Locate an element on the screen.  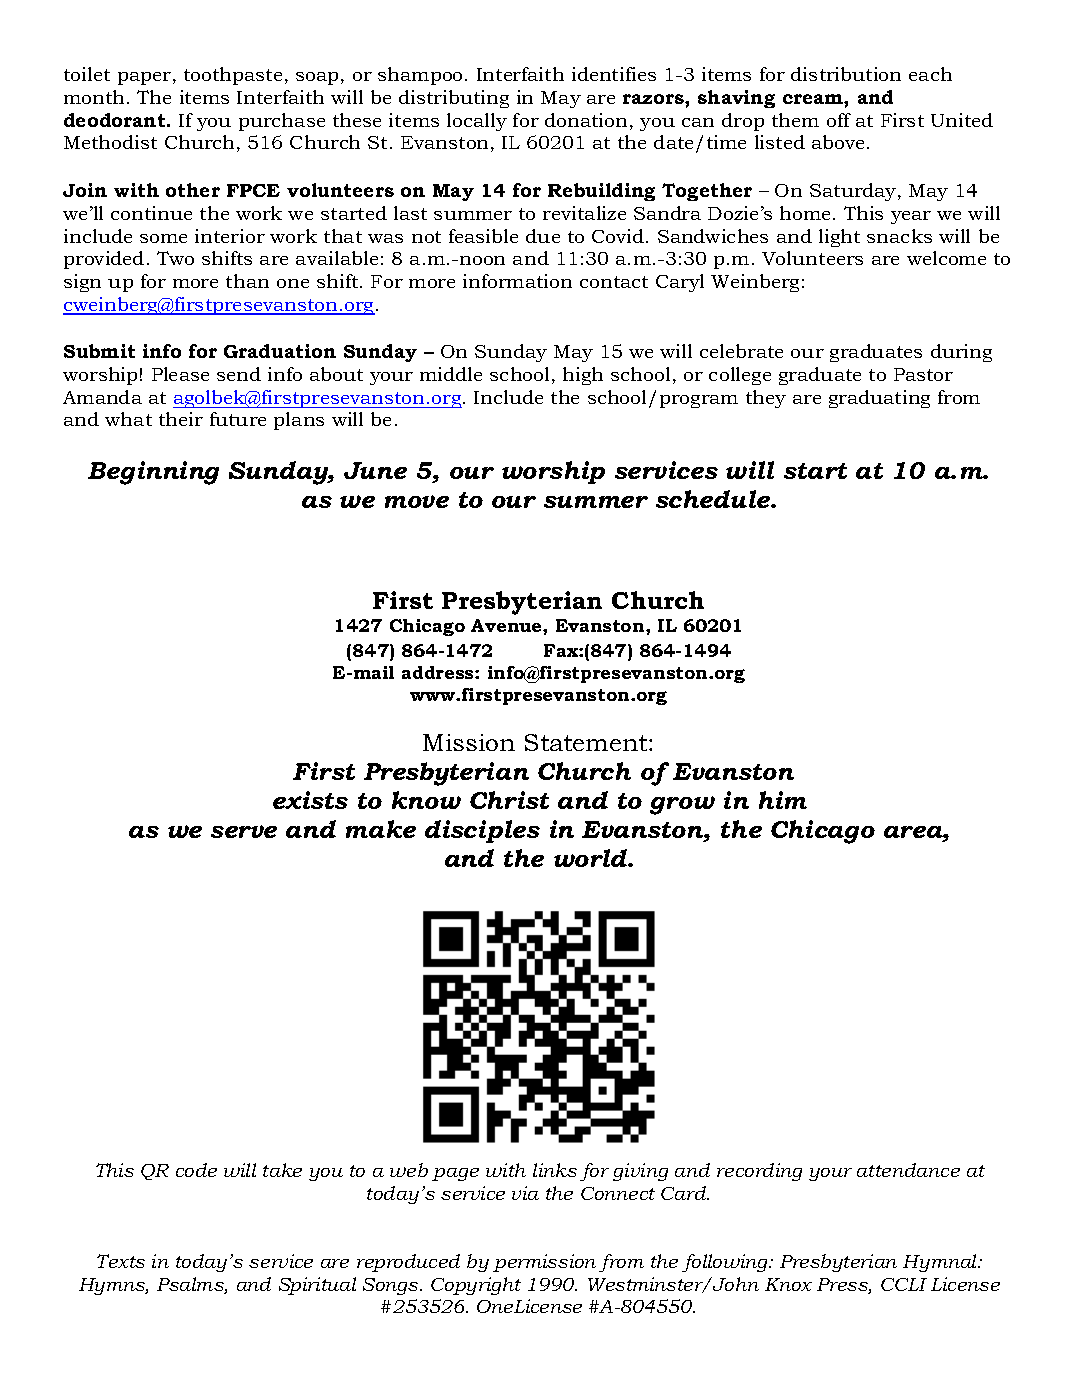
Beginning is located at coordinates (153, 473).
